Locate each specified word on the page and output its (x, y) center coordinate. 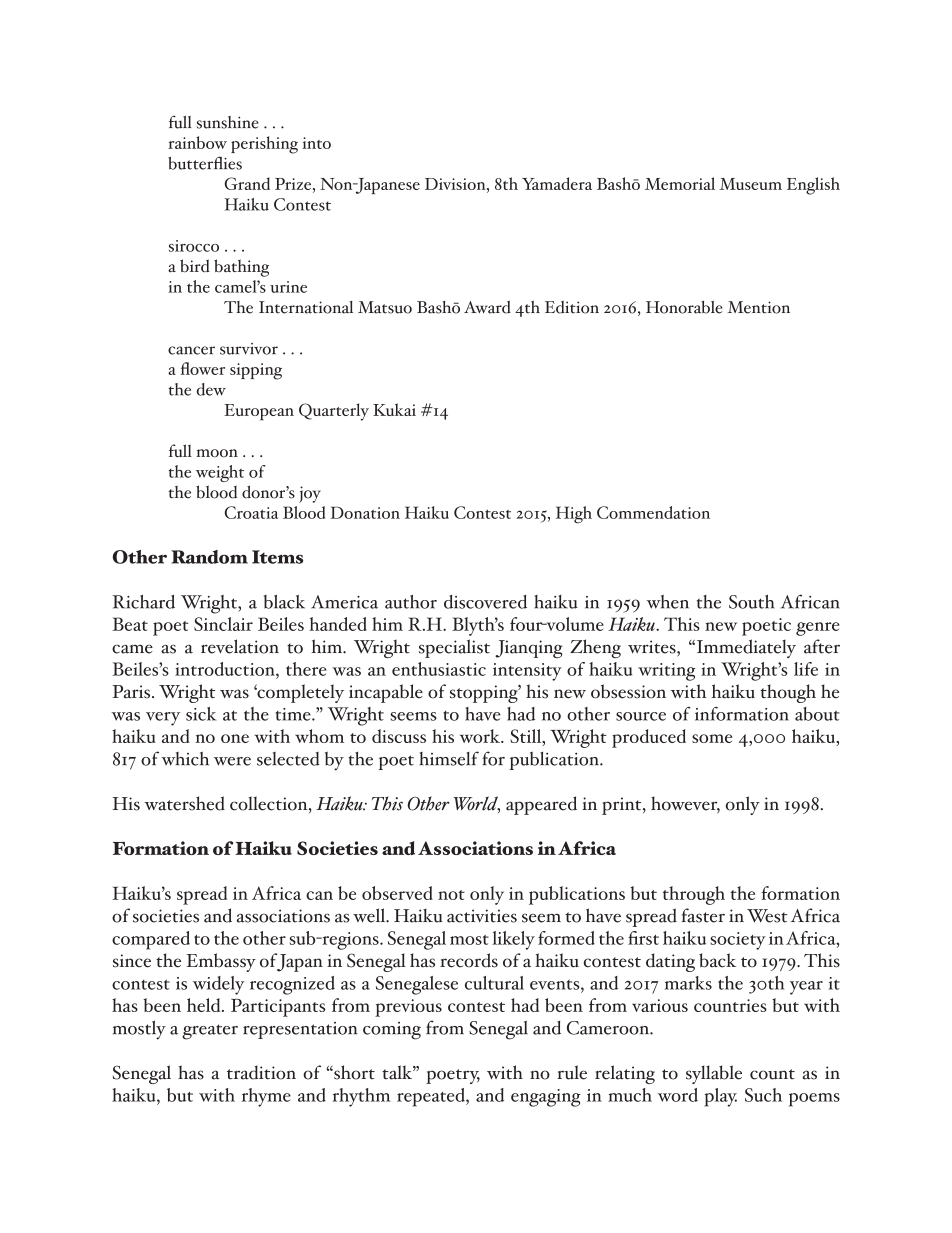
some (712, 738)
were (232, 761)
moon (217, 453)
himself (449, 758)
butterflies (205, 163)
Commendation (653, 512)
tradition (261, 1072)
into (316, 143)
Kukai (394, 409)
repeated (432, 1097)
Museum (750, 184)
